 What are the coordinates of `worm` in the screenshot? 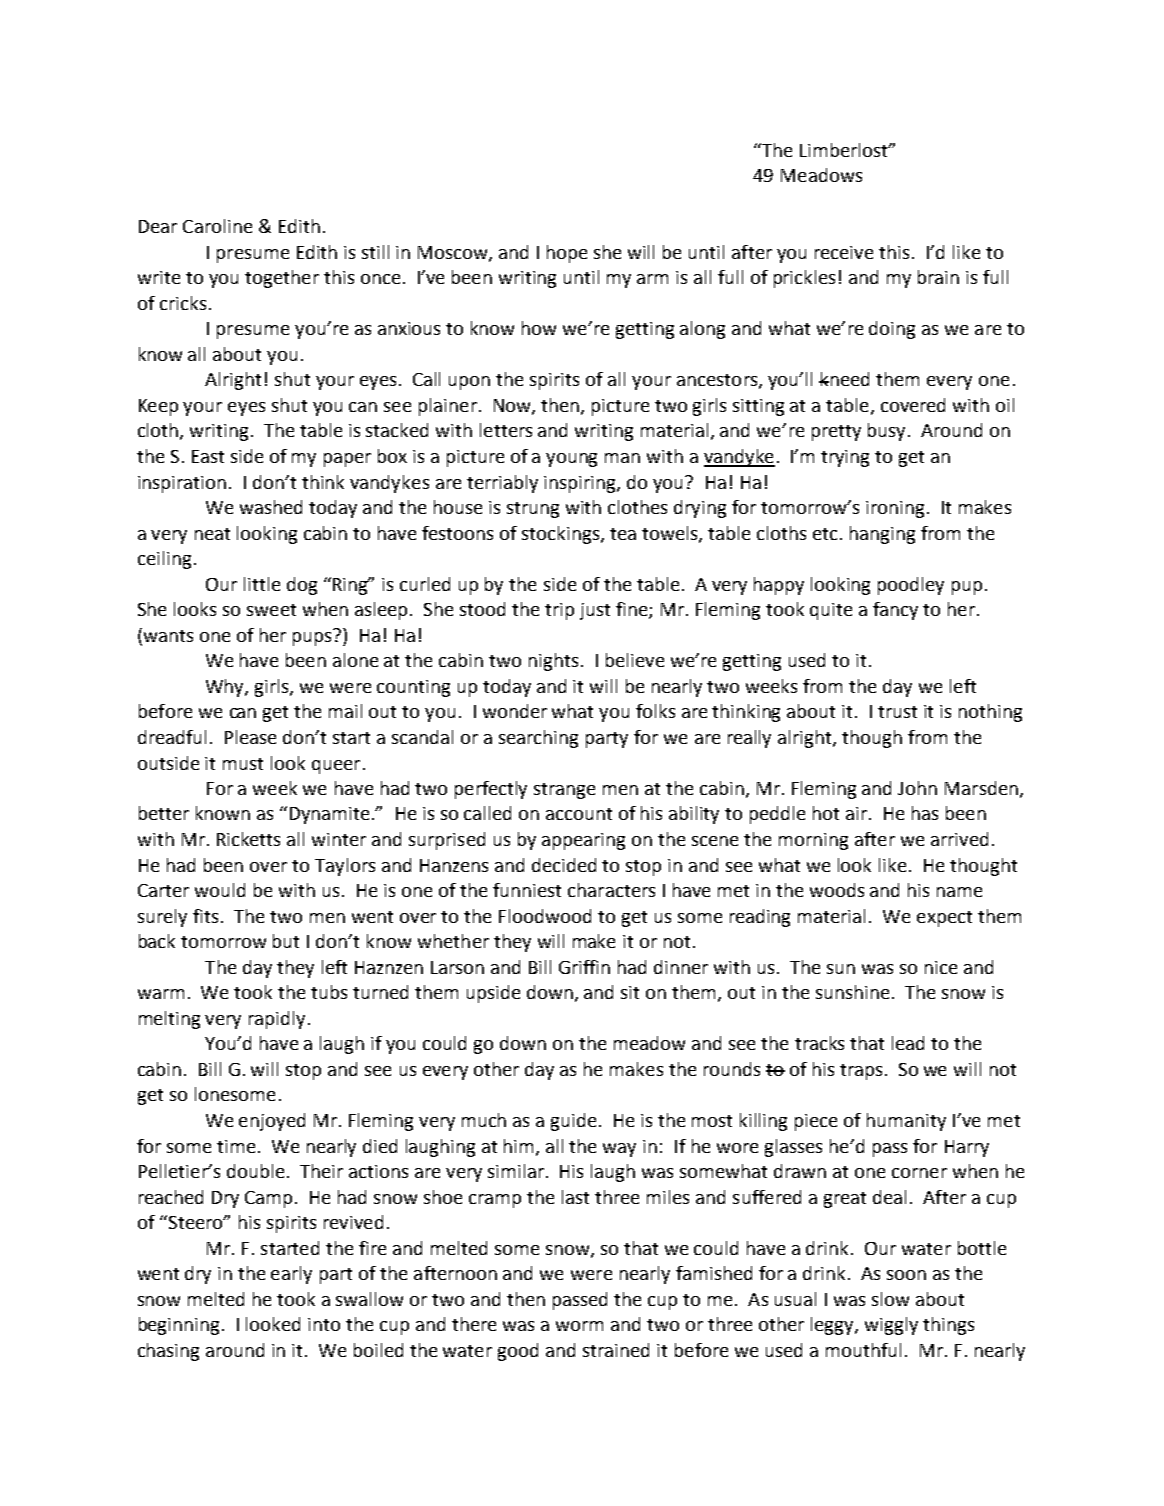 It's located at (579, 1326).
